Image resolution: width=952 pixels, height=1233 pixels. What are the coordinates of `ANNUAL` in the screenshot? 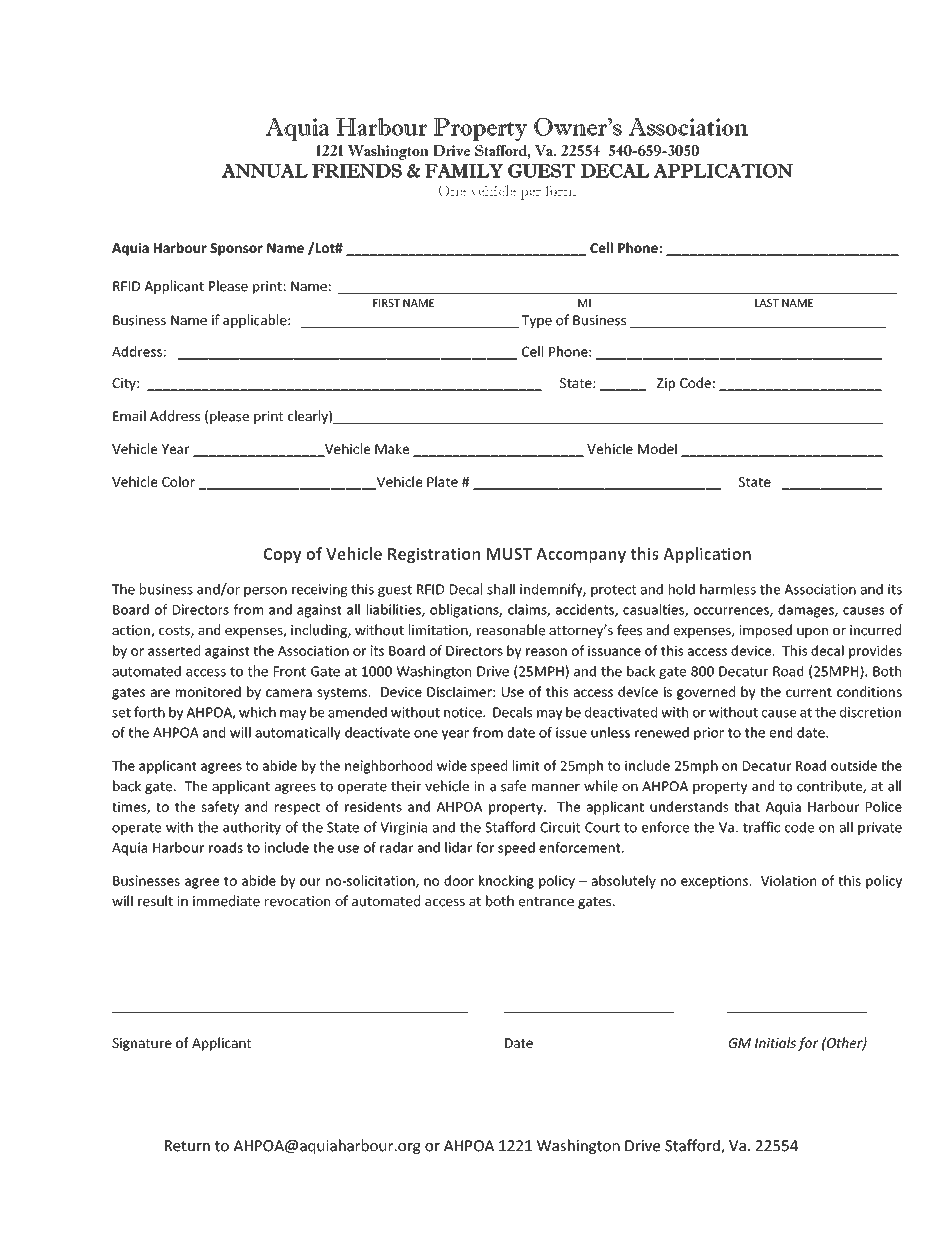 It's located at (265, 171).
